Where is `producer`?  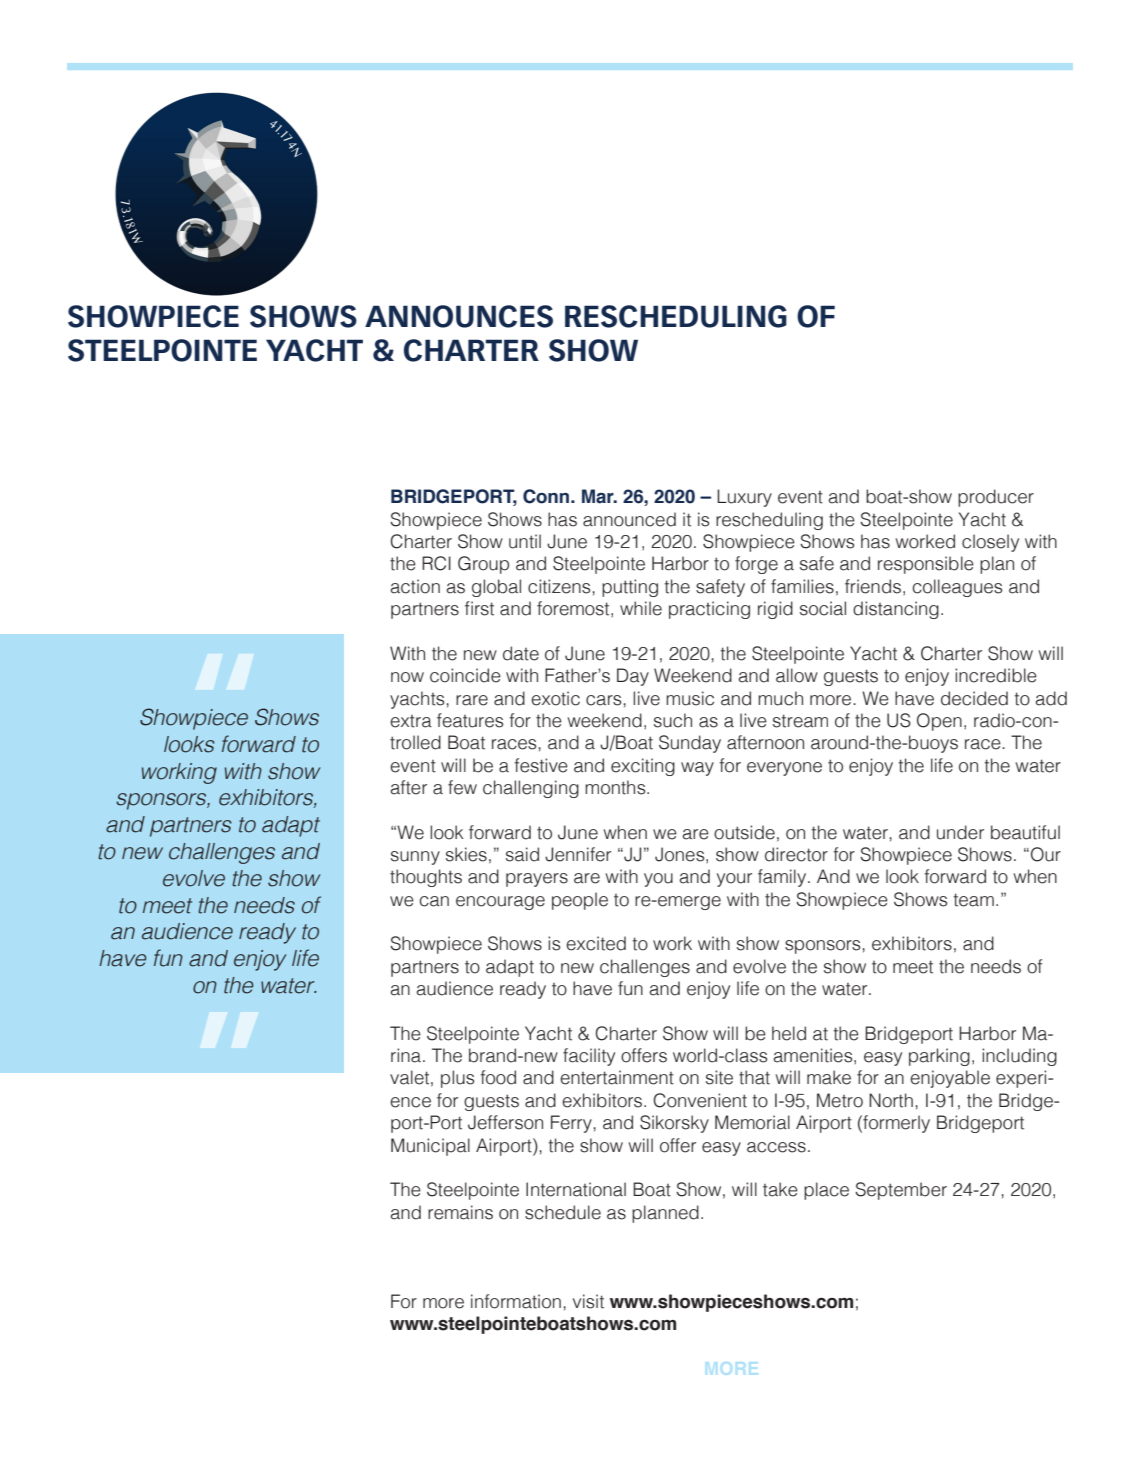 producer is located at coordinates (996, 498).
